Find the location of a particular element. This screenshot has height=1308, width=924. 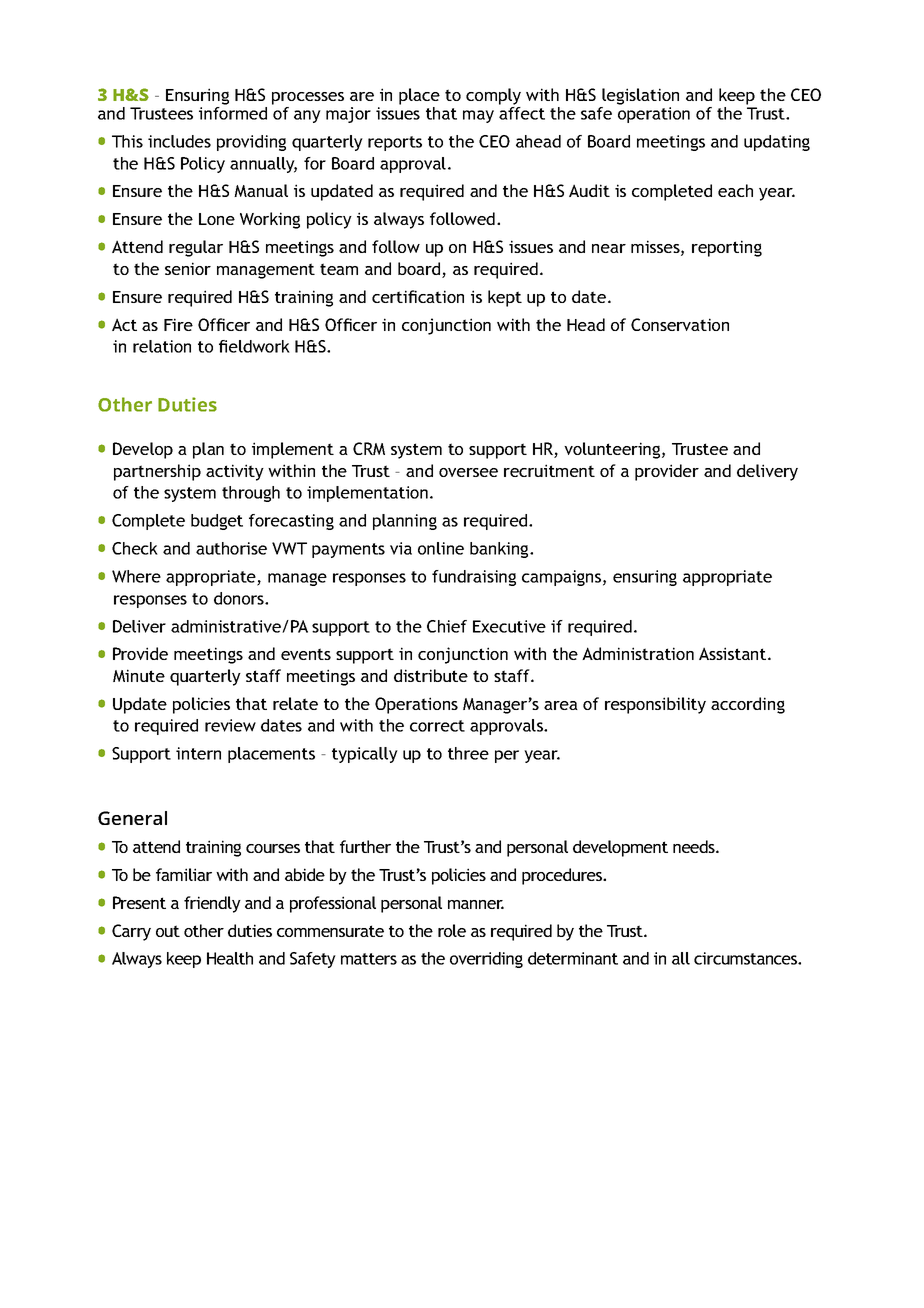

Minute is located at coordinates (139, 675).
